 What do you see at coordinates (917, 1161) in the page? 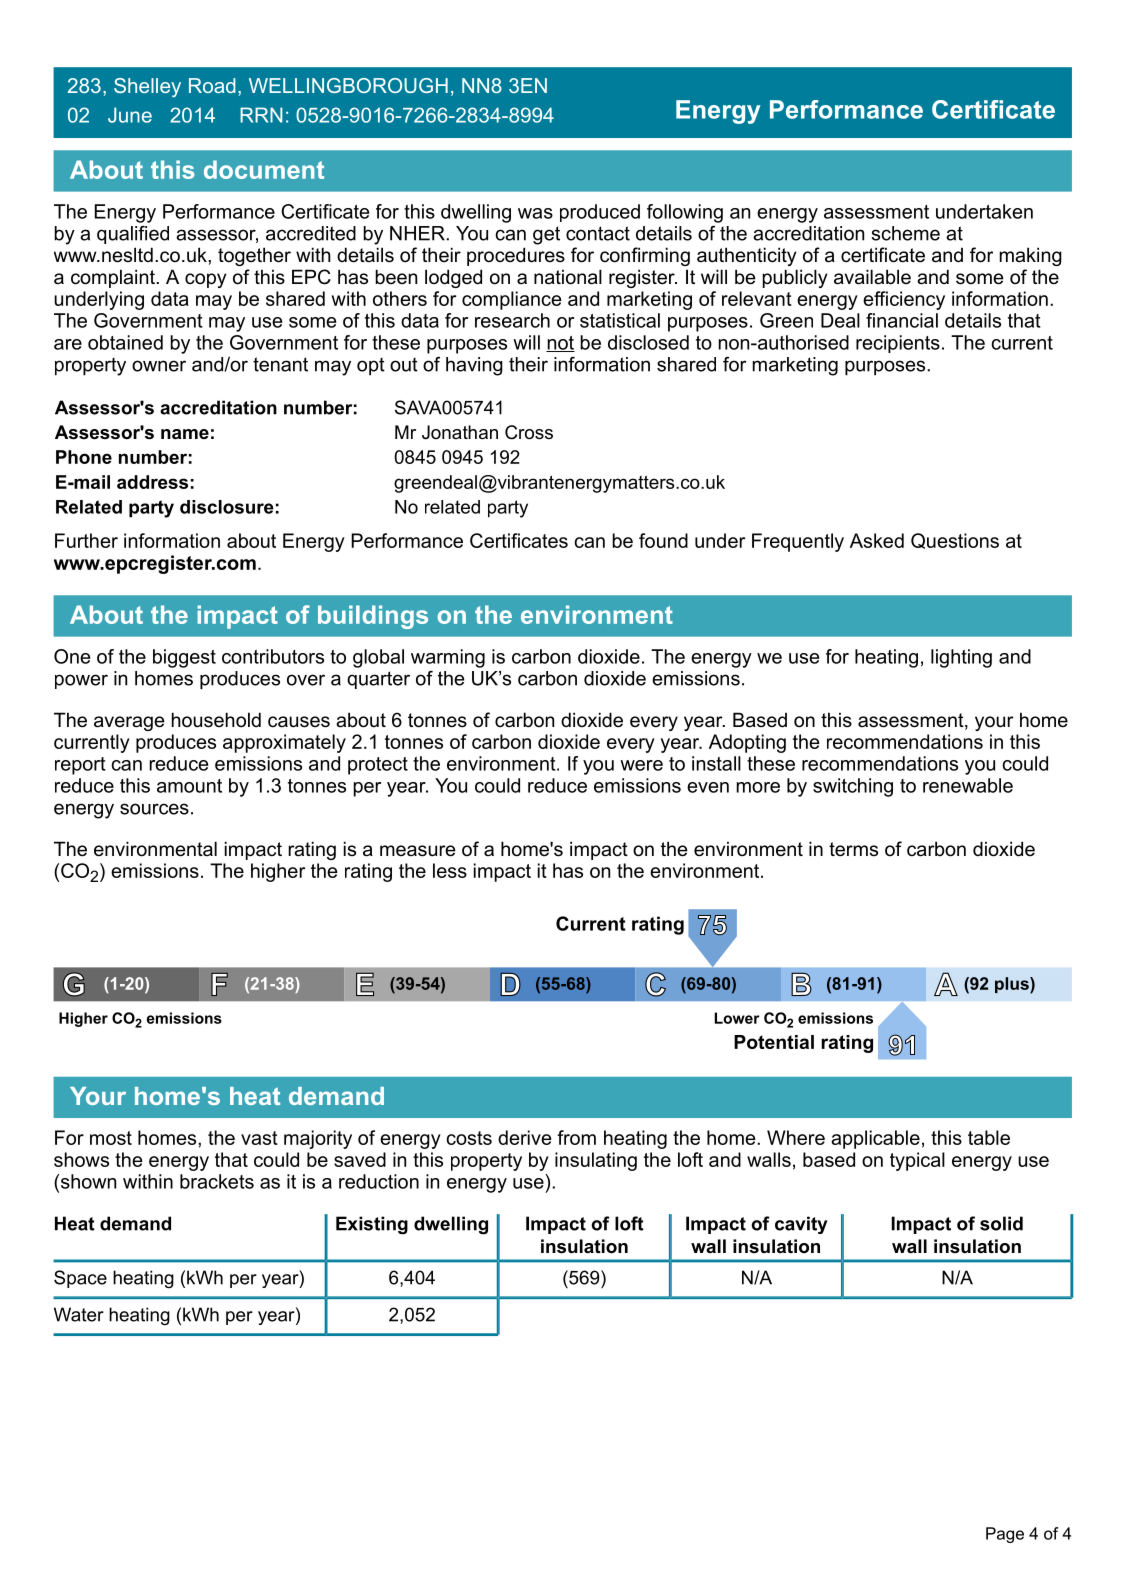
I see `typical` at bounding box center [917, 1161].
